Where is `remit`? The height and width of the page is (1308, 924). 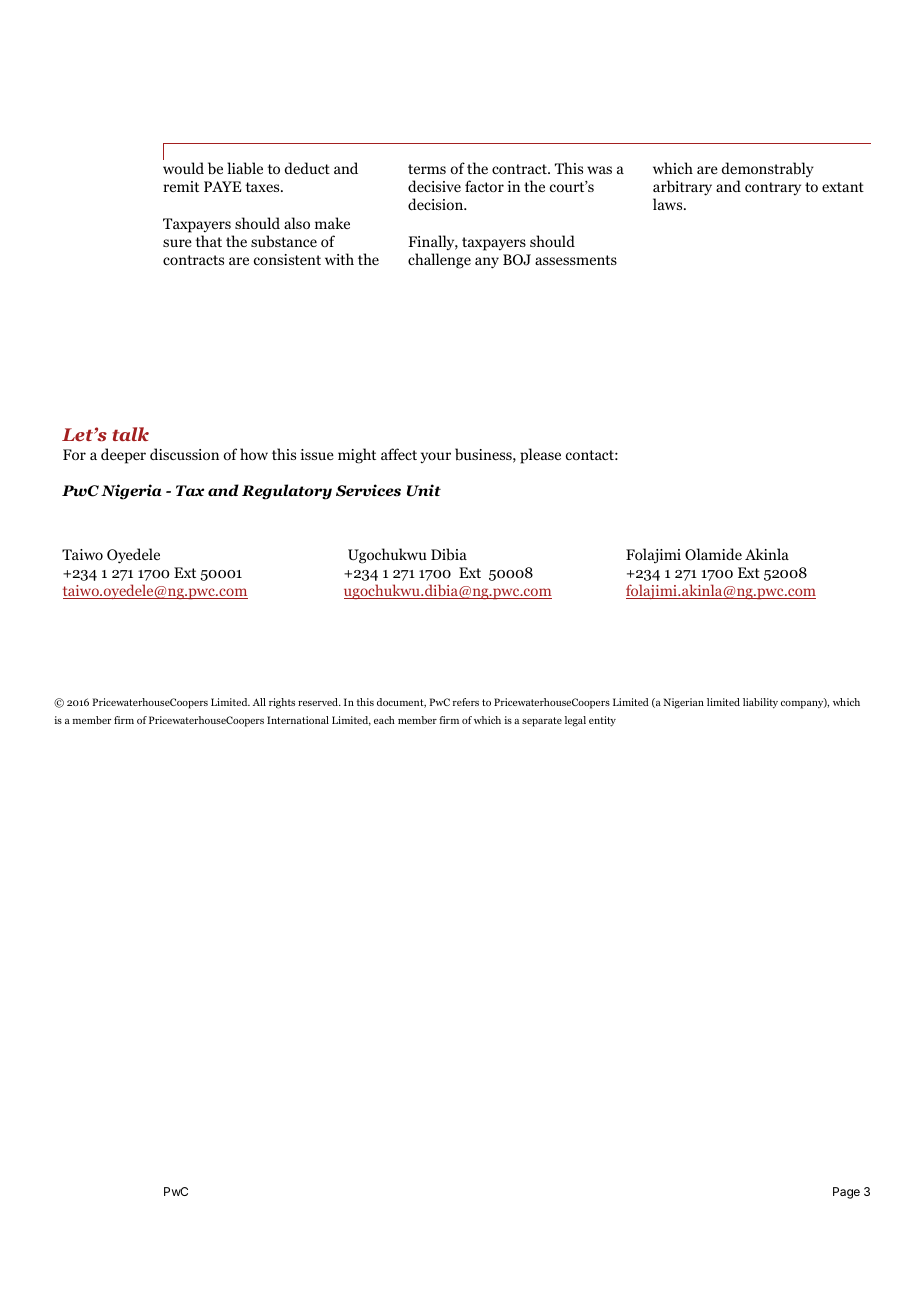
remit is located at coordinates (181, 186).
